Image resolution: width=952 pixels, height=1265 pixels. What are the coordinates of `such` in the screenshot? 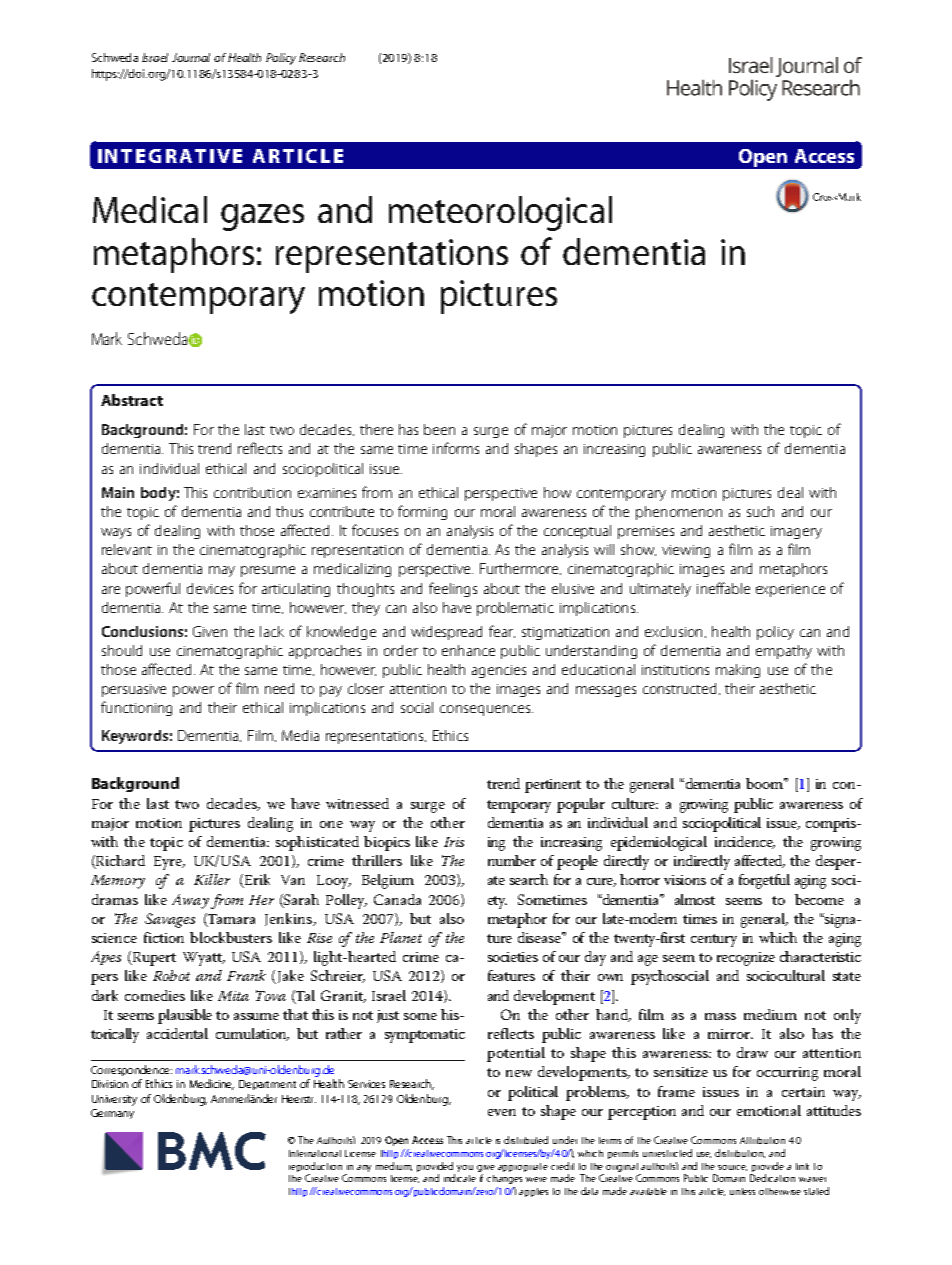 It's located at (760, 511).
